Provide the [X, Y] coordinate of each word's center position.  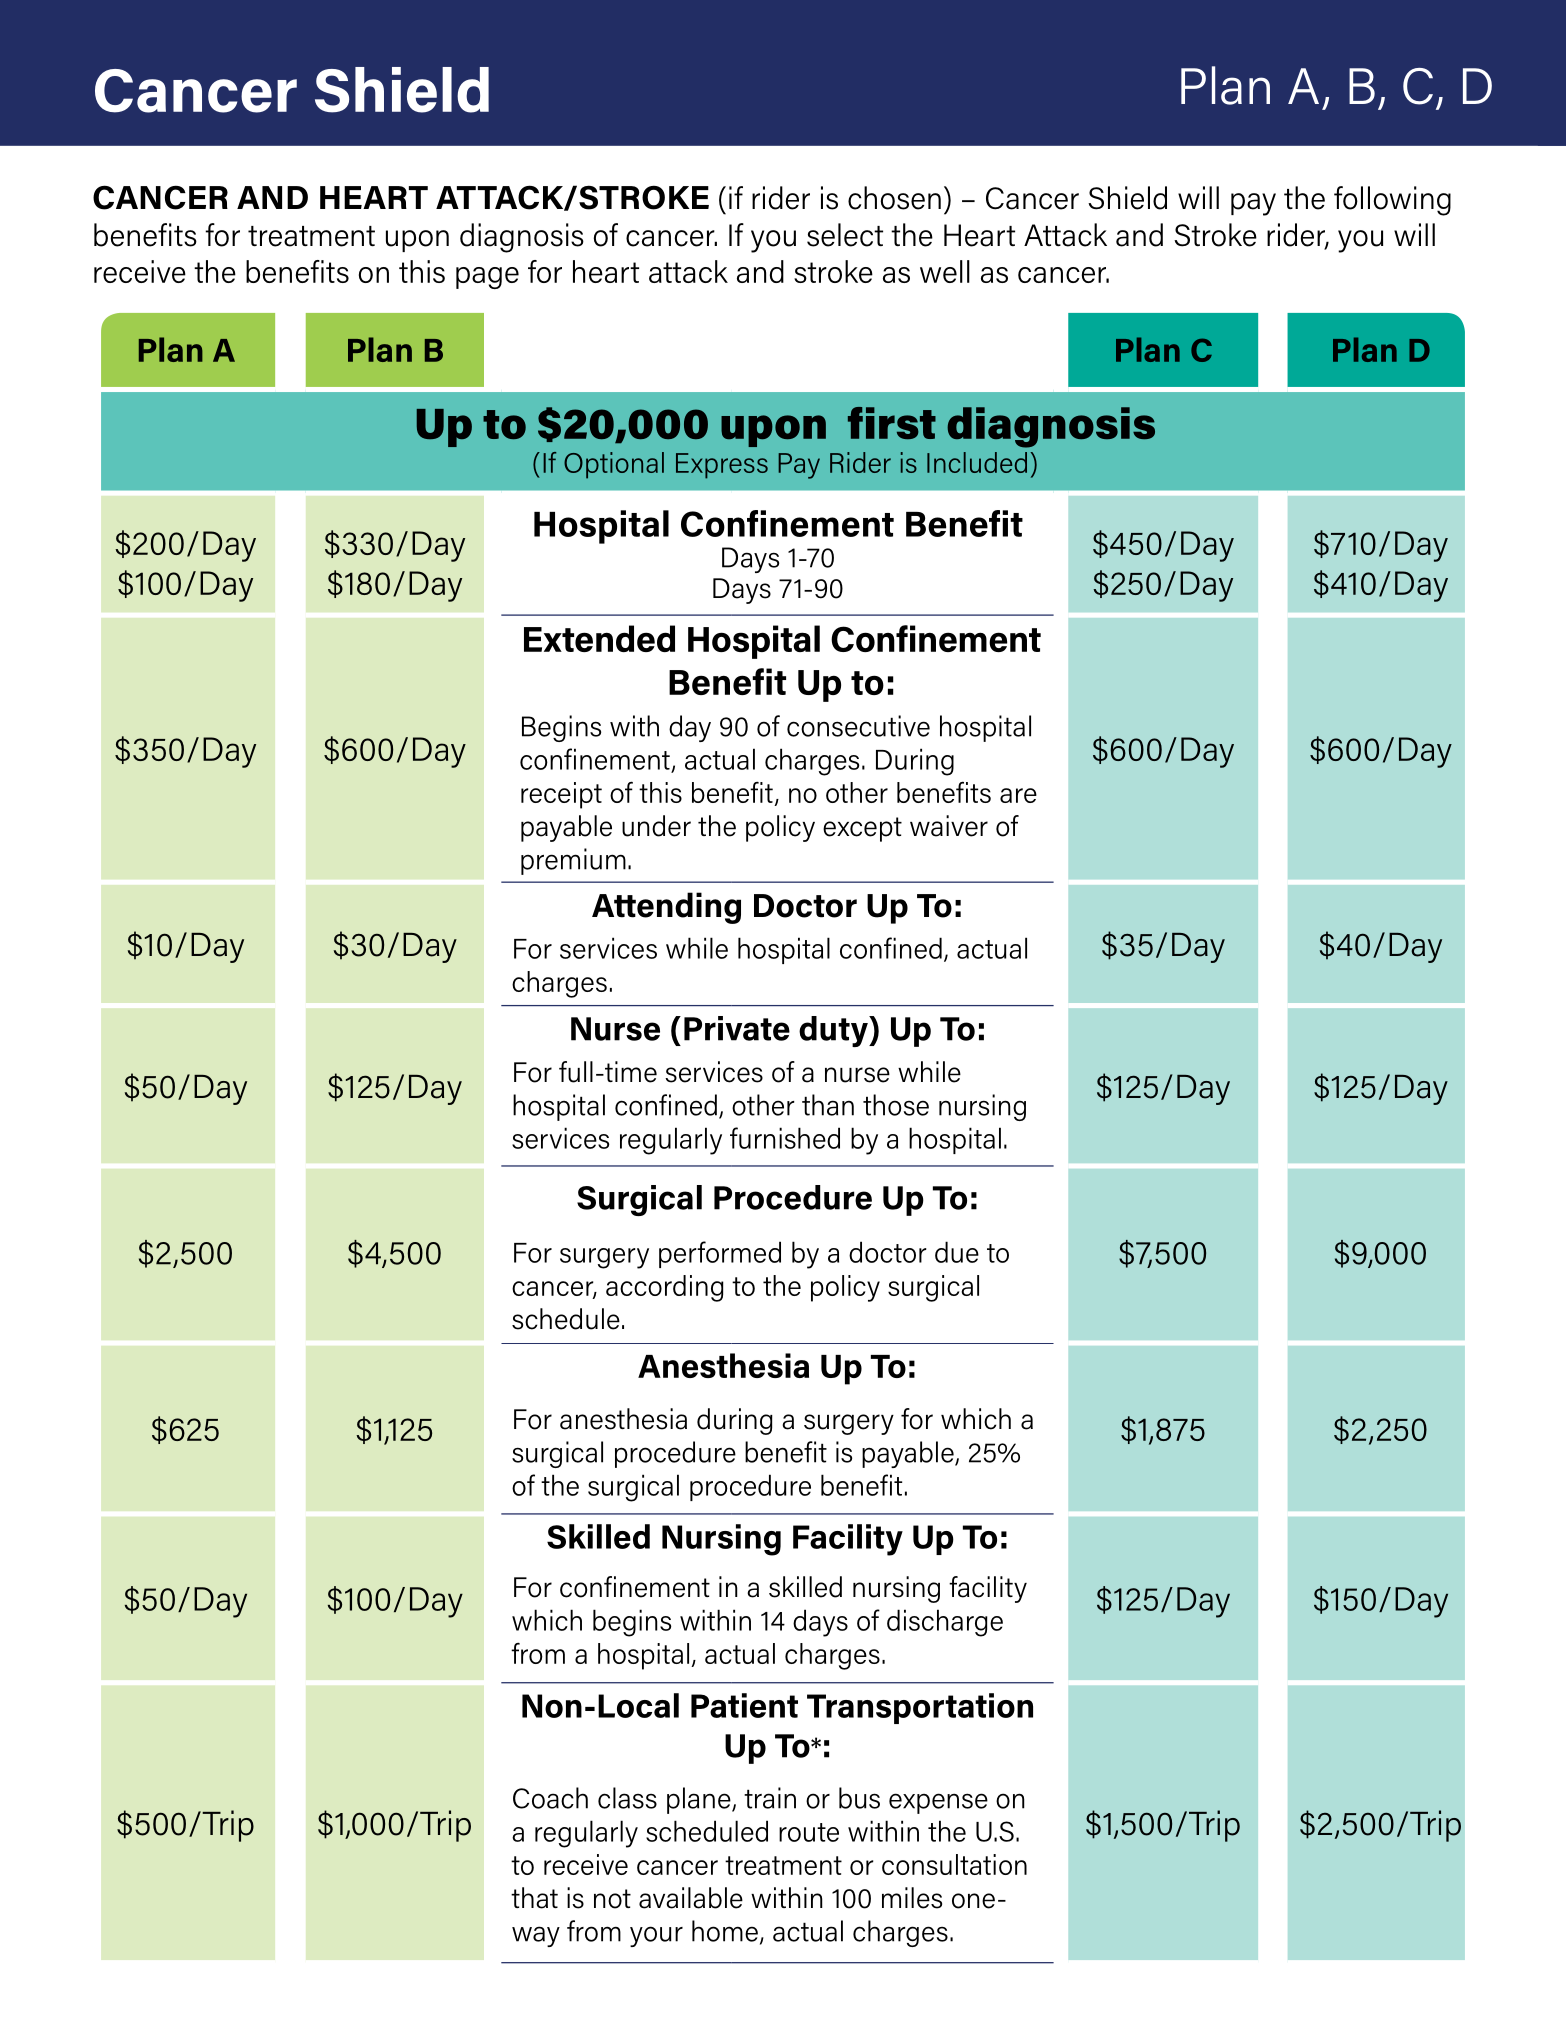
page [487, 278]
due [957, 1252]
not [612, 1899]
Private [737, 1028]
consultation [954, 1864]
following [1392, 201]
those [896, 1105]
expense [938, 1803]
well [945, 271]
